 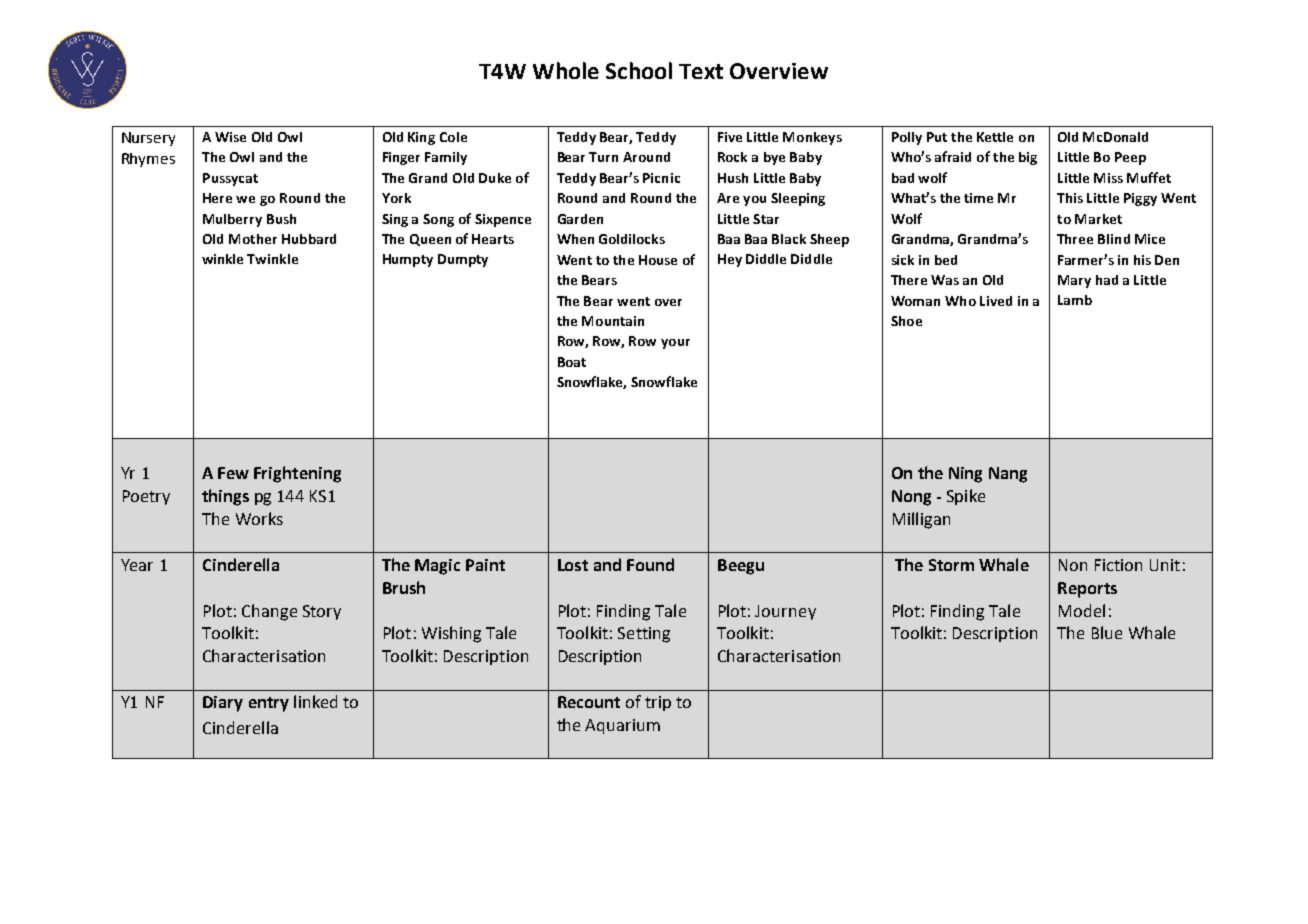 What do you see at coordinates (1008, 475) in the screenshot?
I see `Nang` at bounding box center [1008, 475].
